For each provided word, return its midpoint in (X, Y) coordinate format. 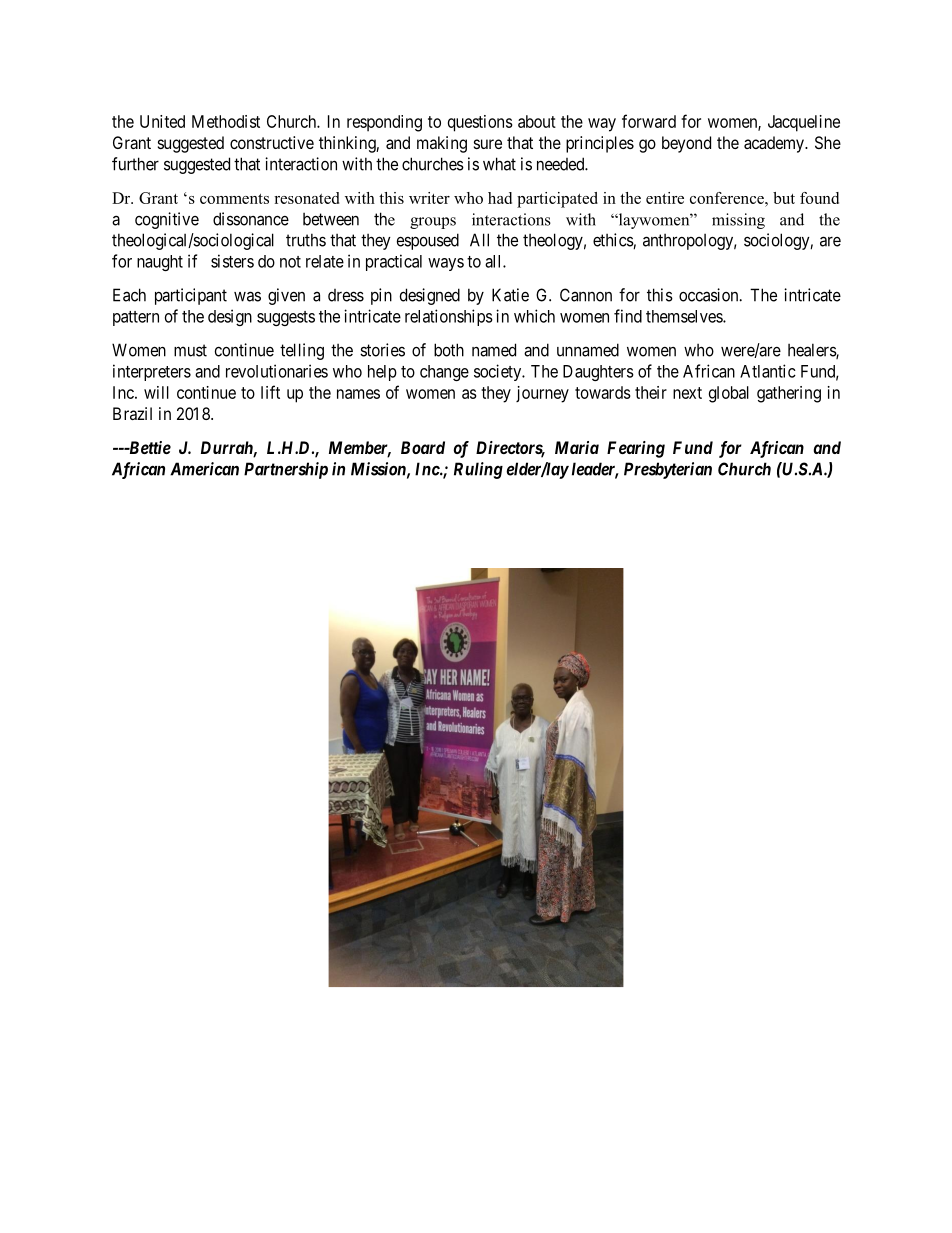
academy (775, 144)
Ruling (478, 470)
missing (738, 221)
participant (191, 296)
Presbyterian (668, 470)
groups (433, 223)
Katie (510, 295)
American (204, 469)
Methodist (226, 121)
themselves (685, 316)
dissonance (251, 219)
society (499, 372)
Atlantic (768, 371)
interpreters (152, 372)
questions (480, 123)
